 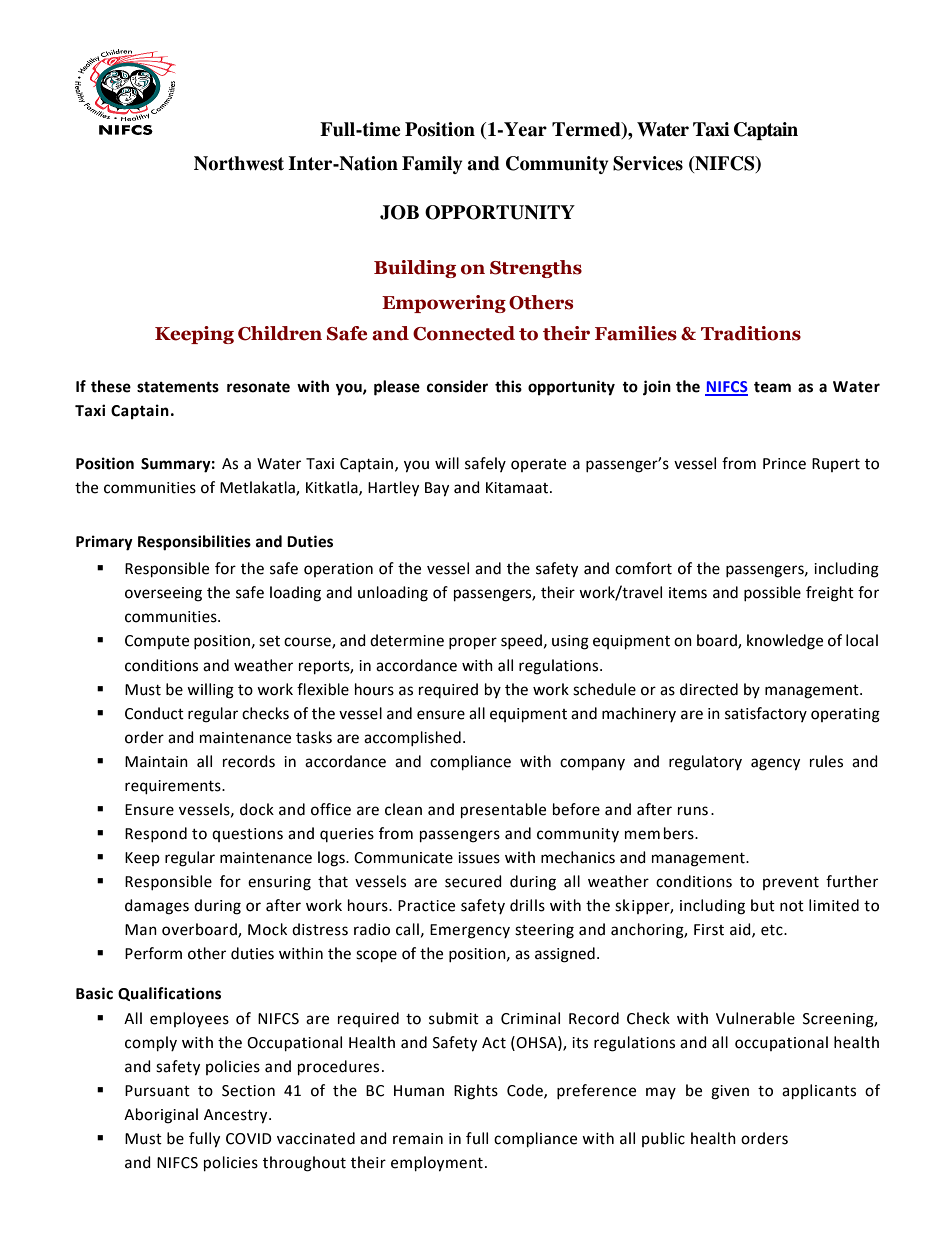 What do you see at coordinates (239, 163) in the screenshot?
I see `Northwest` at bounding box center [239, 163].
